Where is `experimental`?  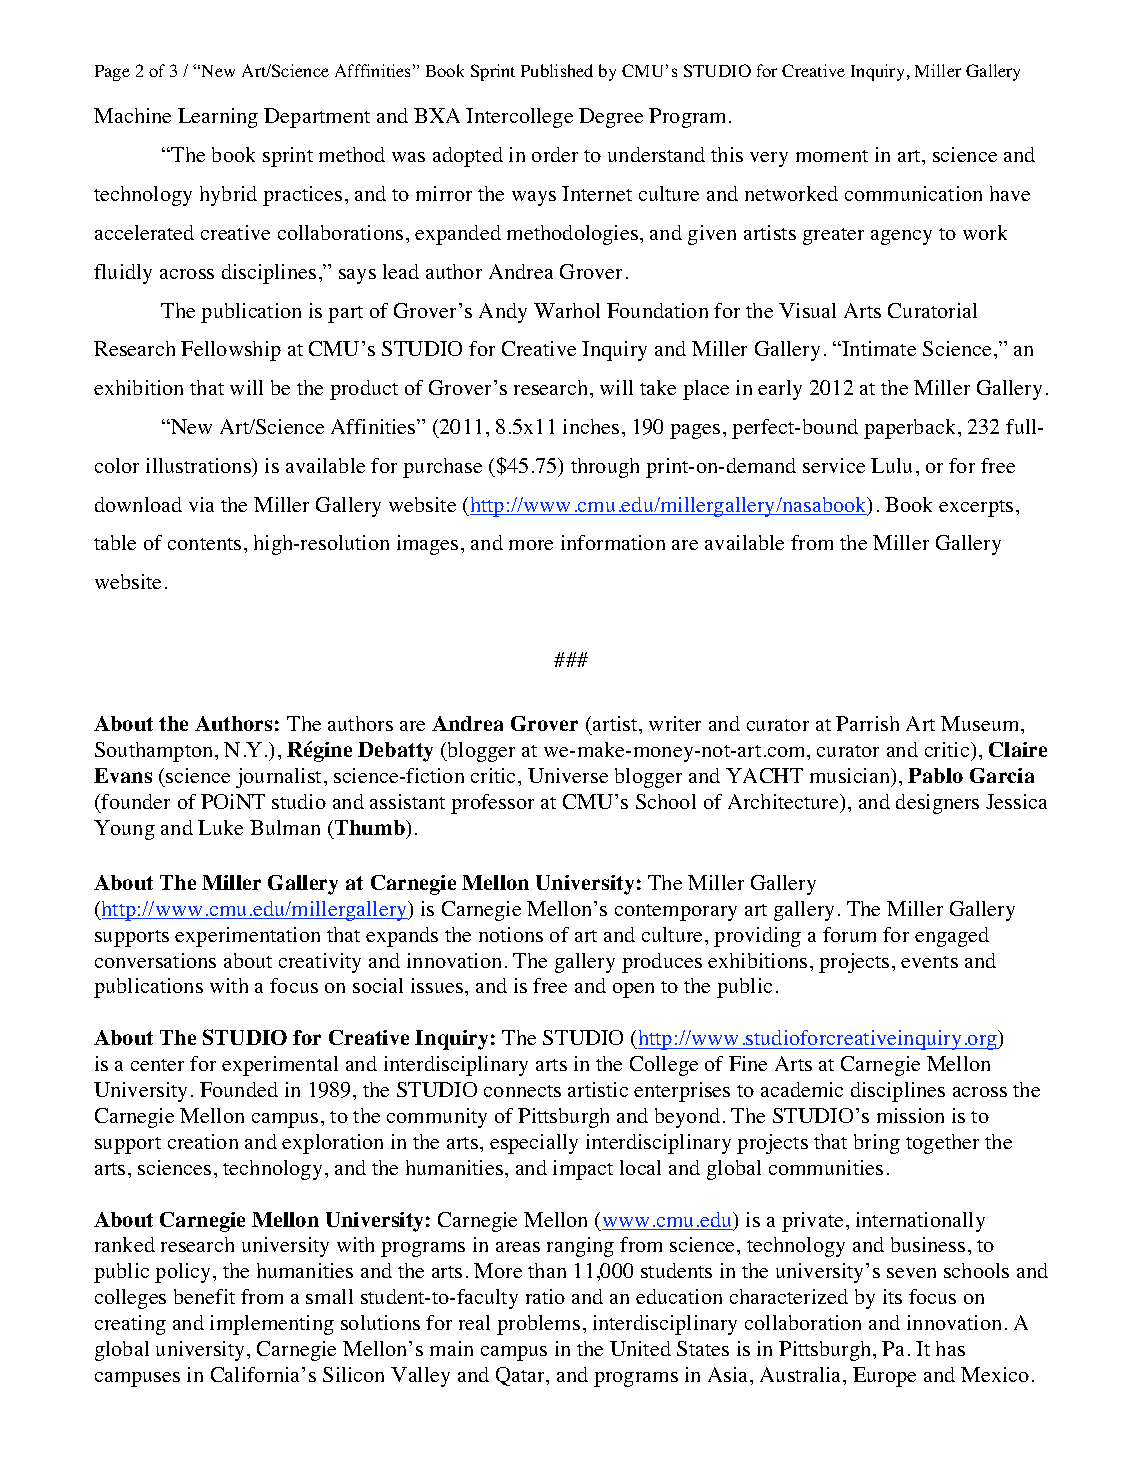
experimental is located at coordinates (280, 1066).
